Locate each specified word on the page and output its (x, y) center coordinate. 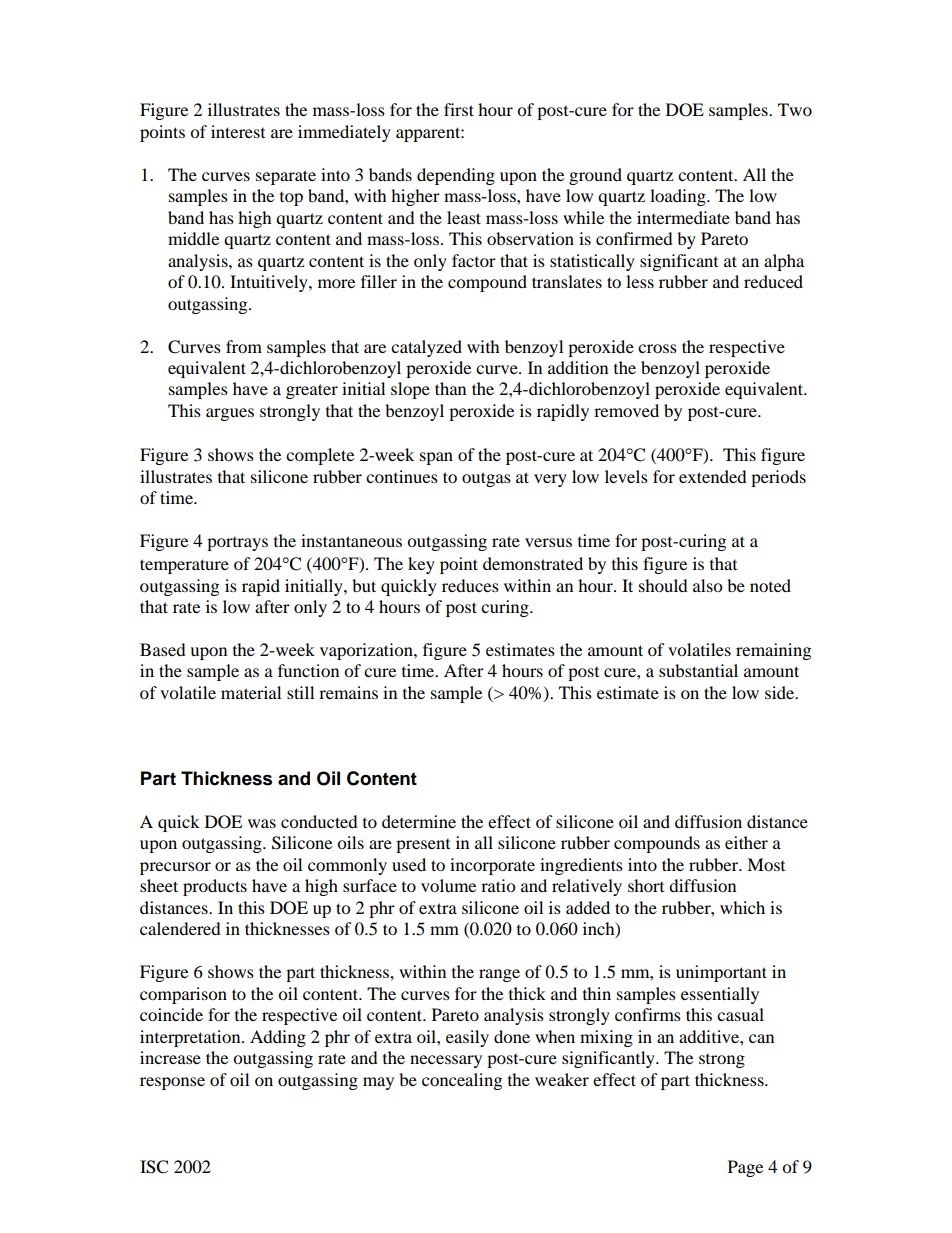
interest (238, 131)
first (459, 109)
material (251, 692)
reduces (470, 585)
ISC (154, 1167)
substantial (698, 670)
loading (679, 197)
